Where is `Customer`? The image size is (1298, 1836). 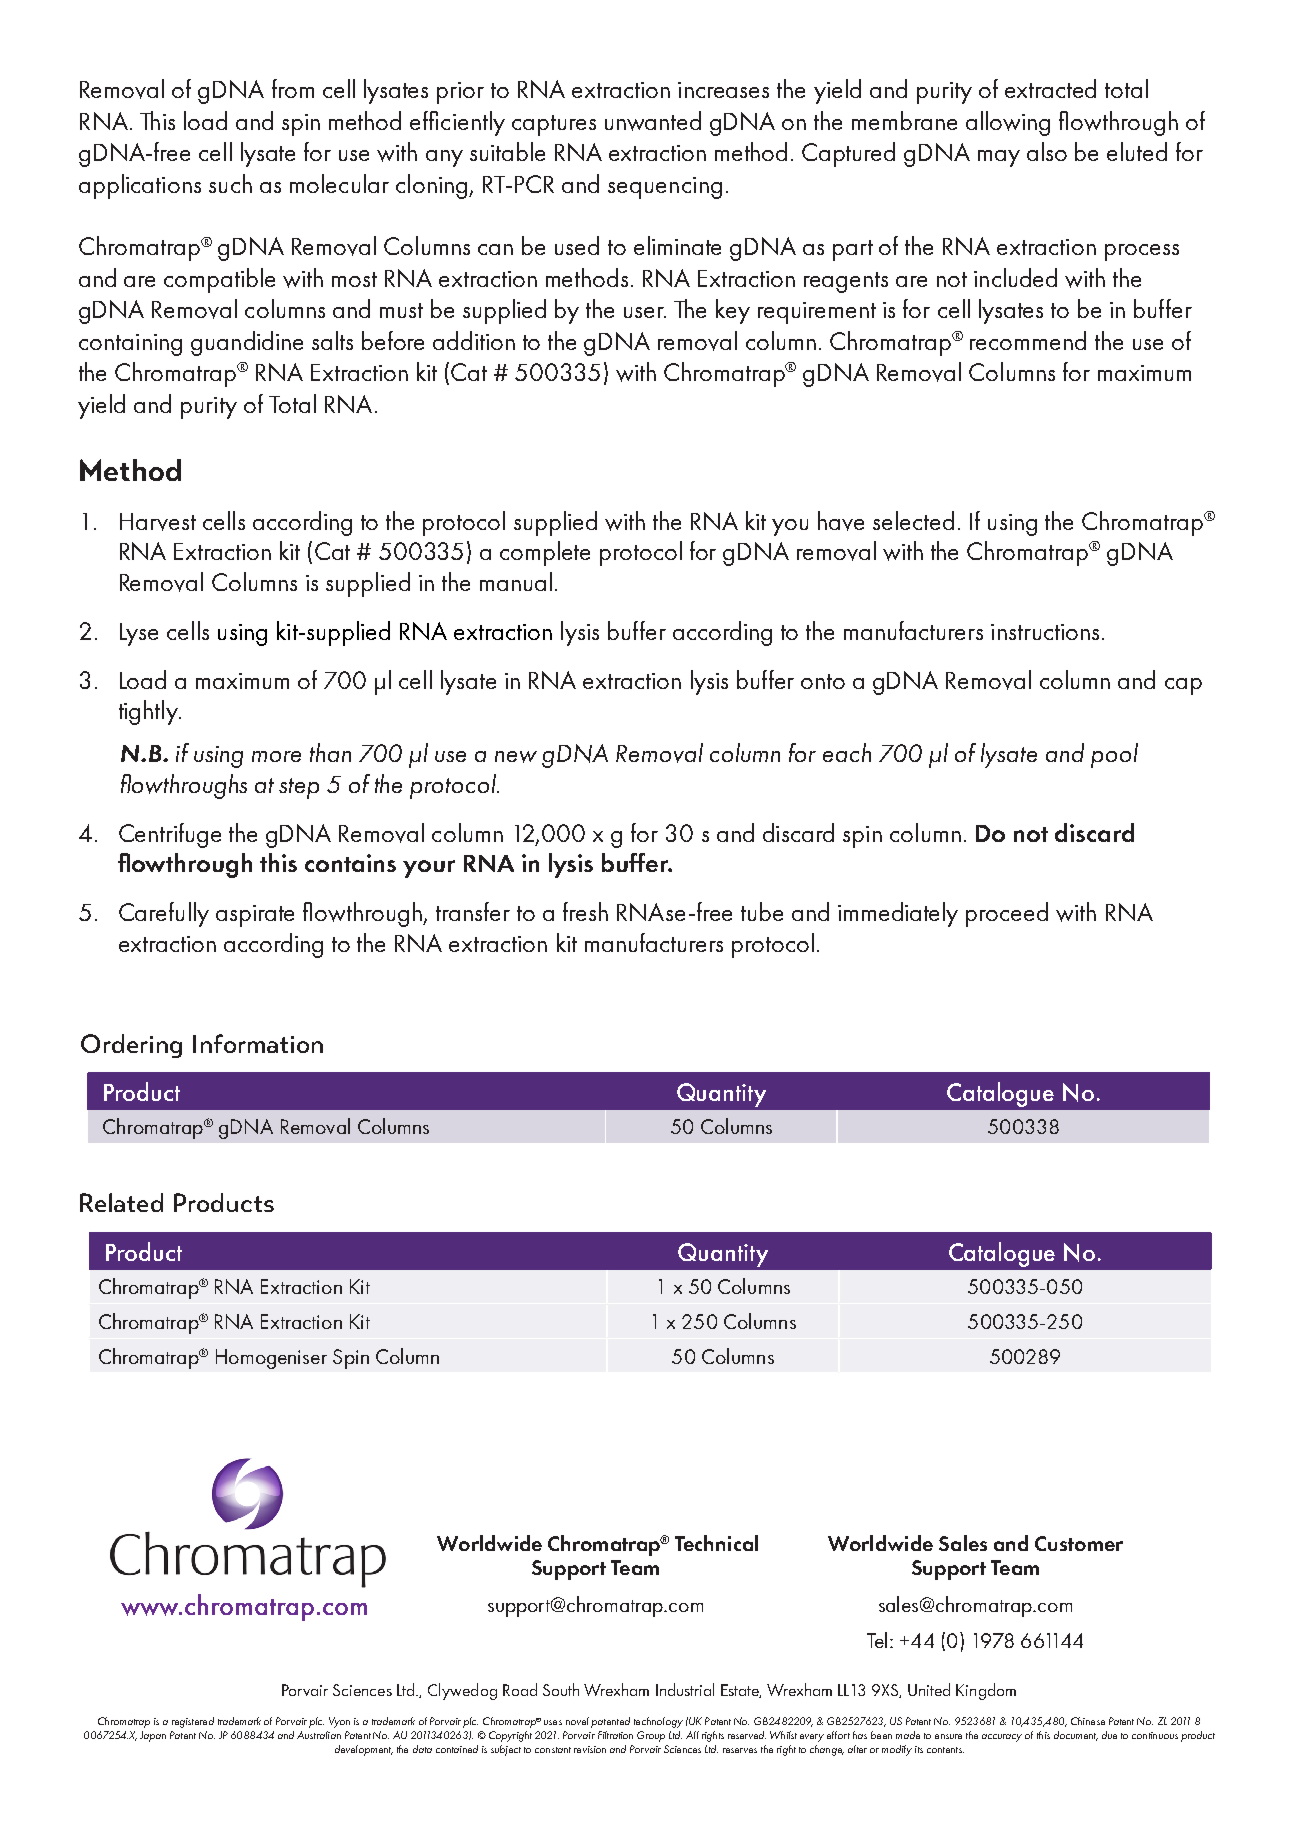 Customer is located at coordinates (1079, 1543).
